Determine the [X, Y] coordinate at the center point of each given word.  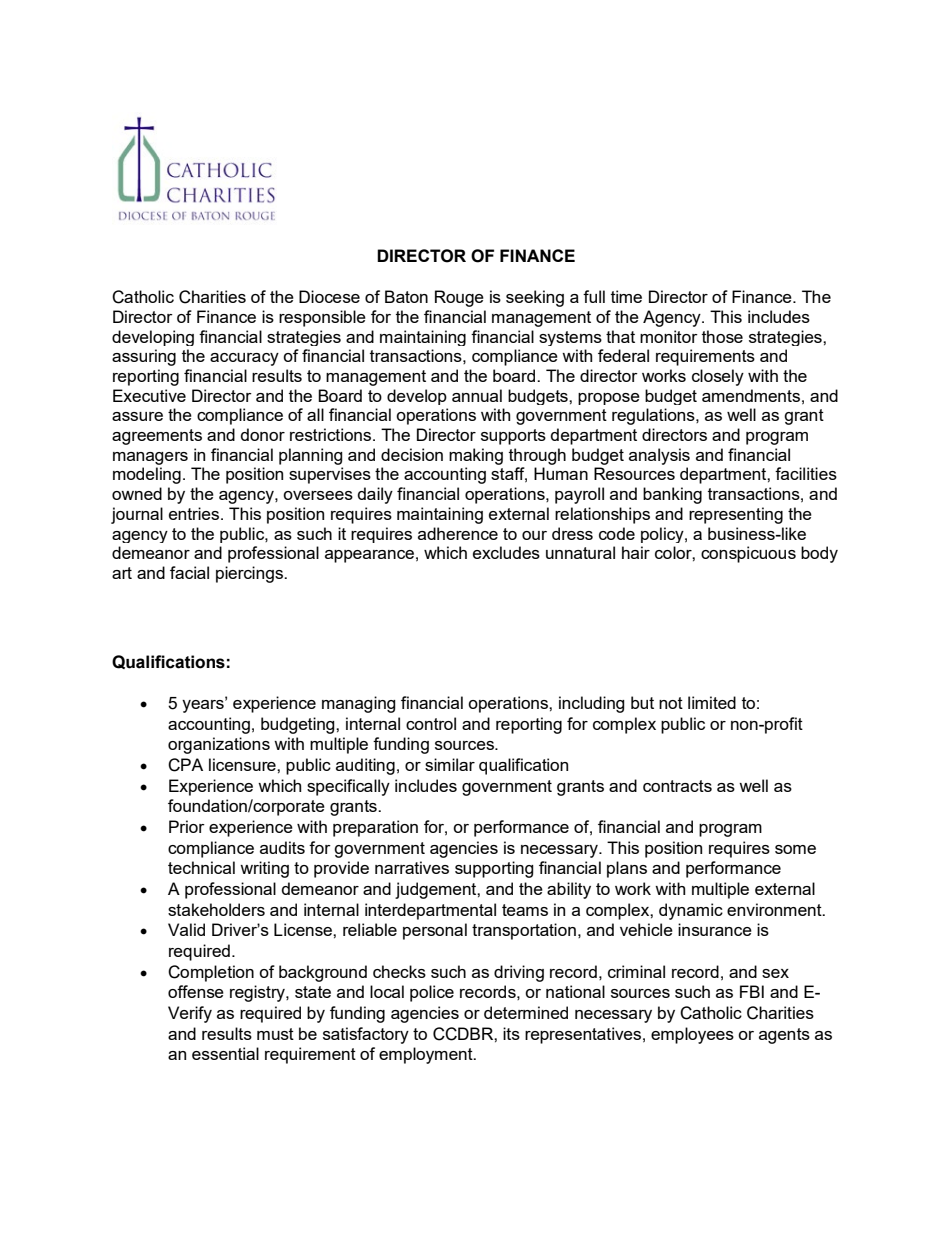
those [722, 336]
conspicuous [748, 554]
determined [526, 1012]
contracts [677, 786]
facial [189, 572]
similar [450, 764]
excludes [506, 552]
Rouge [459, 298]
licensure [243, 764]
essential [225, 1053]
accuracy [244, 359]
